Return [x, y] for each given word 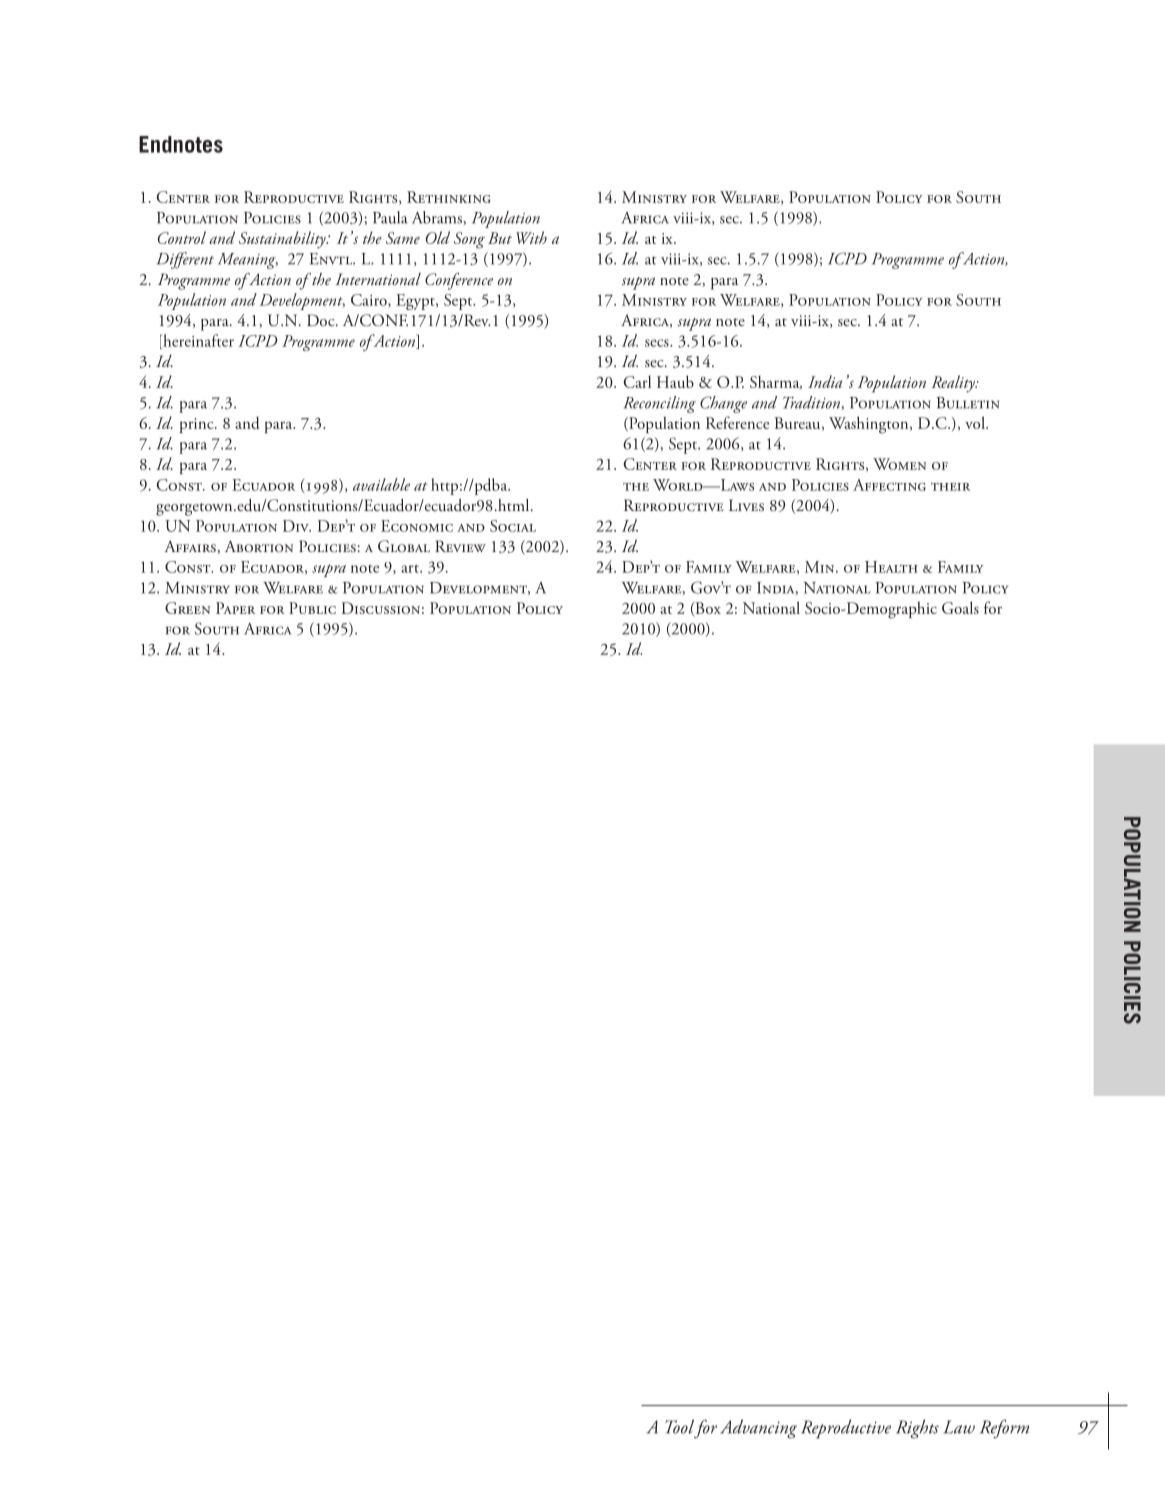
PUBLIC [312, 608]
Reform [1004, 1429]
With [531, 237]
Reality [954, 384]
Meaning [248, 261]
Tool [679, 1426]
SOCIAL [513, 526]
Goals [960, 607]
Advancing [758, 1429]
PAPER [235, 608]
